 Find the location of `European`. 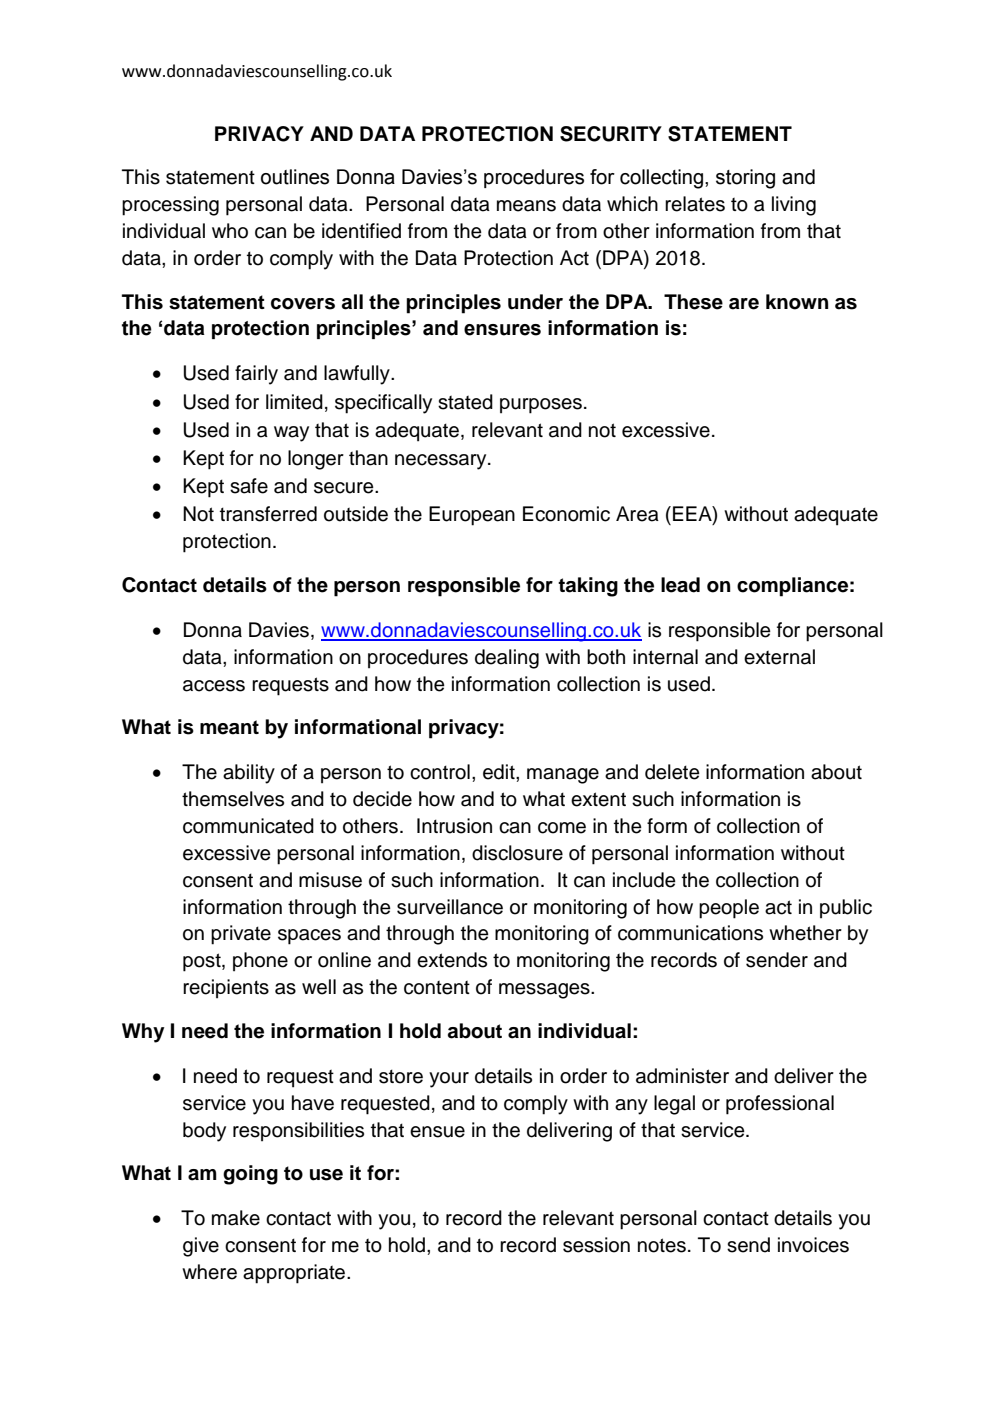

European is located at coordinates (472, 516).
